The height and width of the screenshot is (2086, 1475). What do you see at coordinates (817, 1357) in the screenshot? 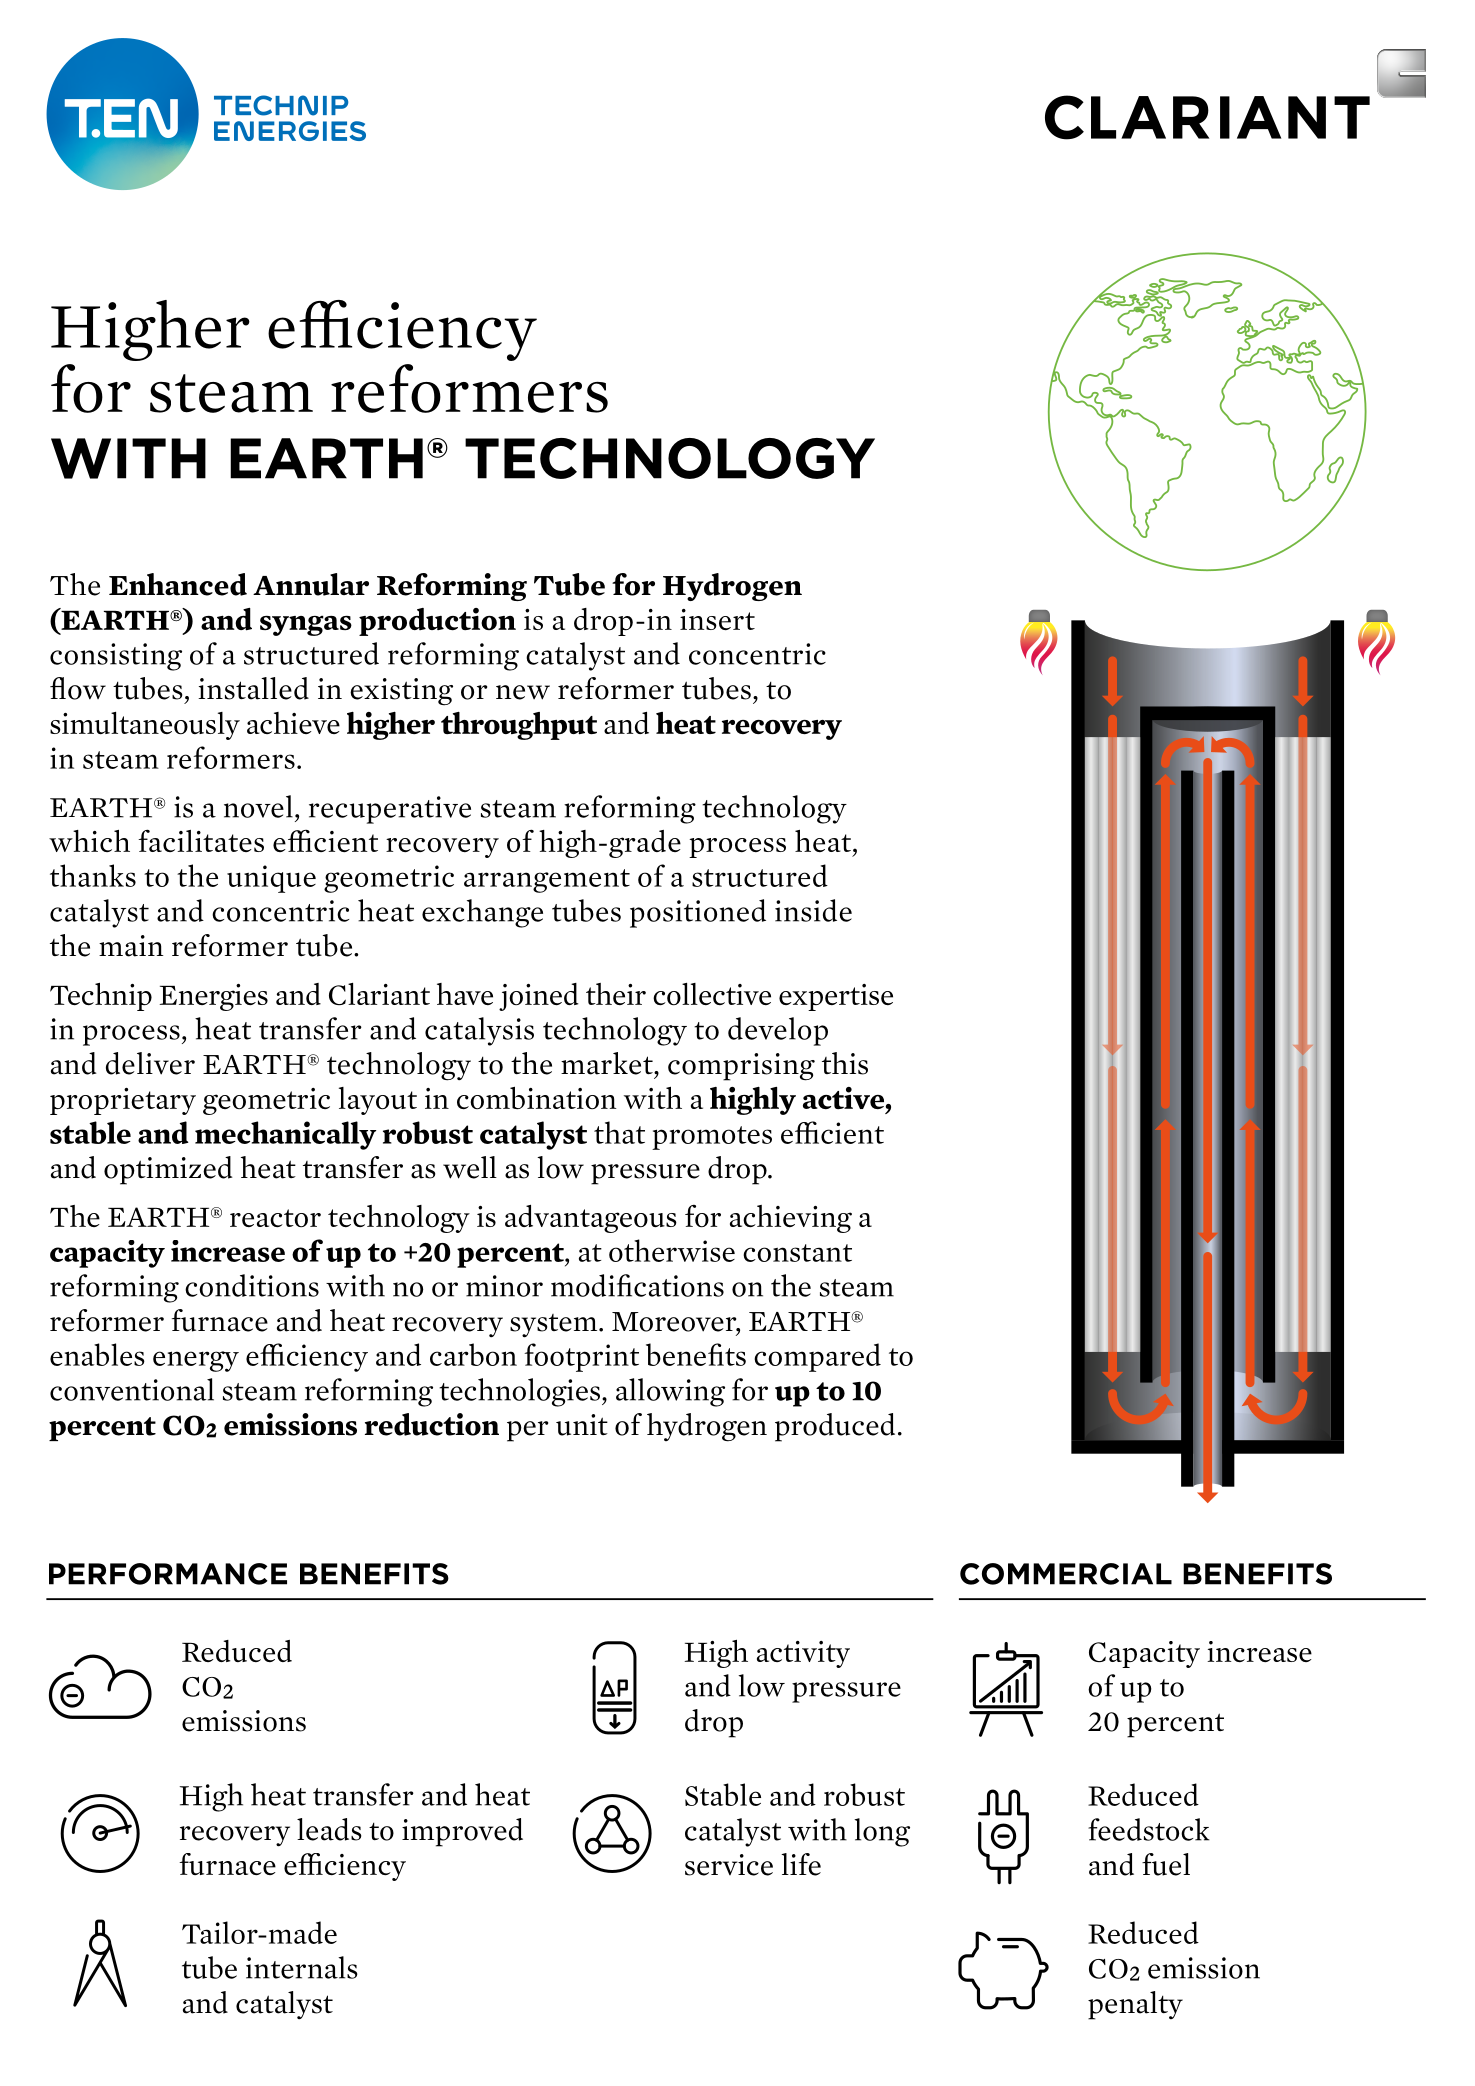
I see `compared` at bounding box center [817, 1357].
